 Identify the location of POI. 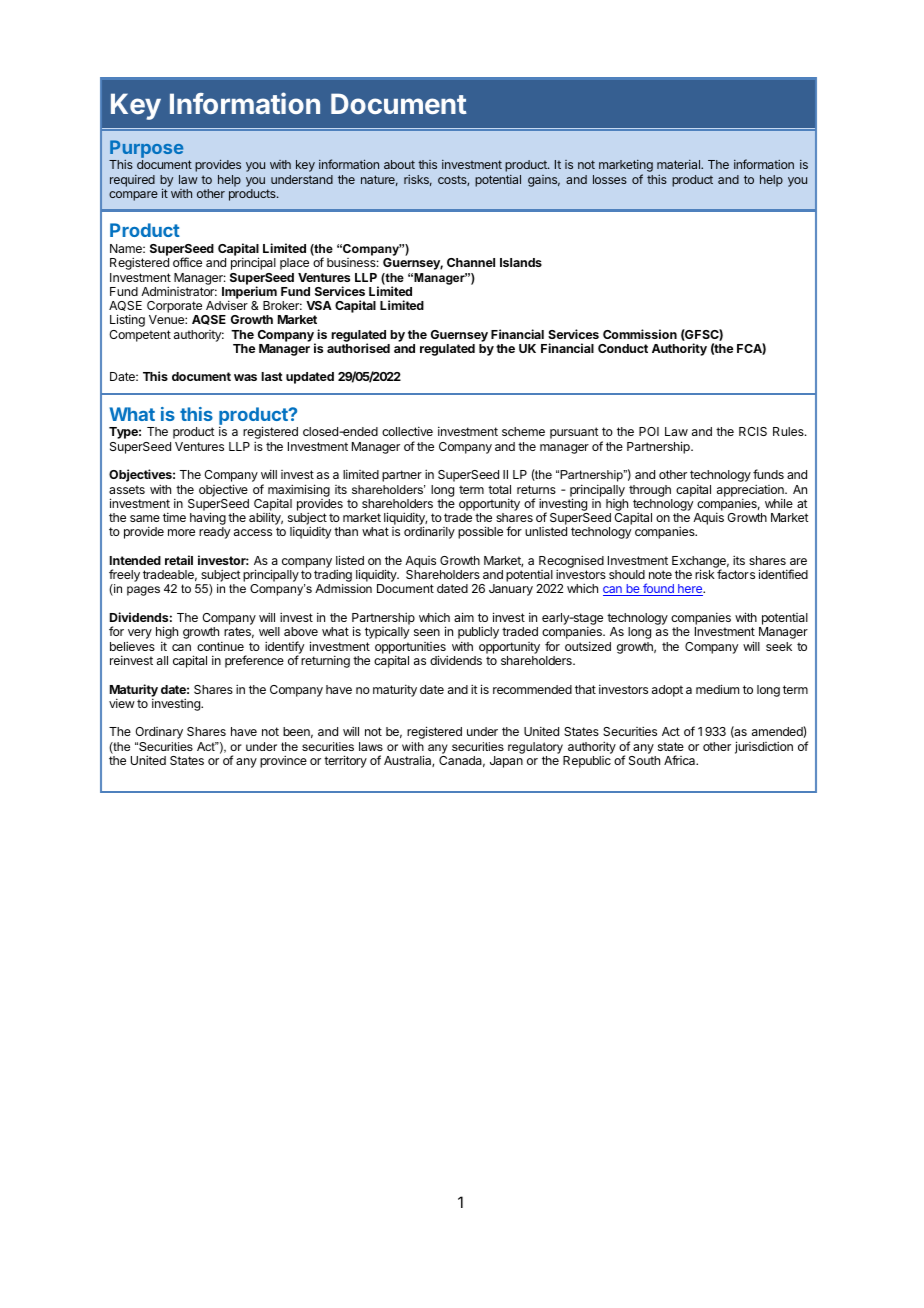
(649, 431).
